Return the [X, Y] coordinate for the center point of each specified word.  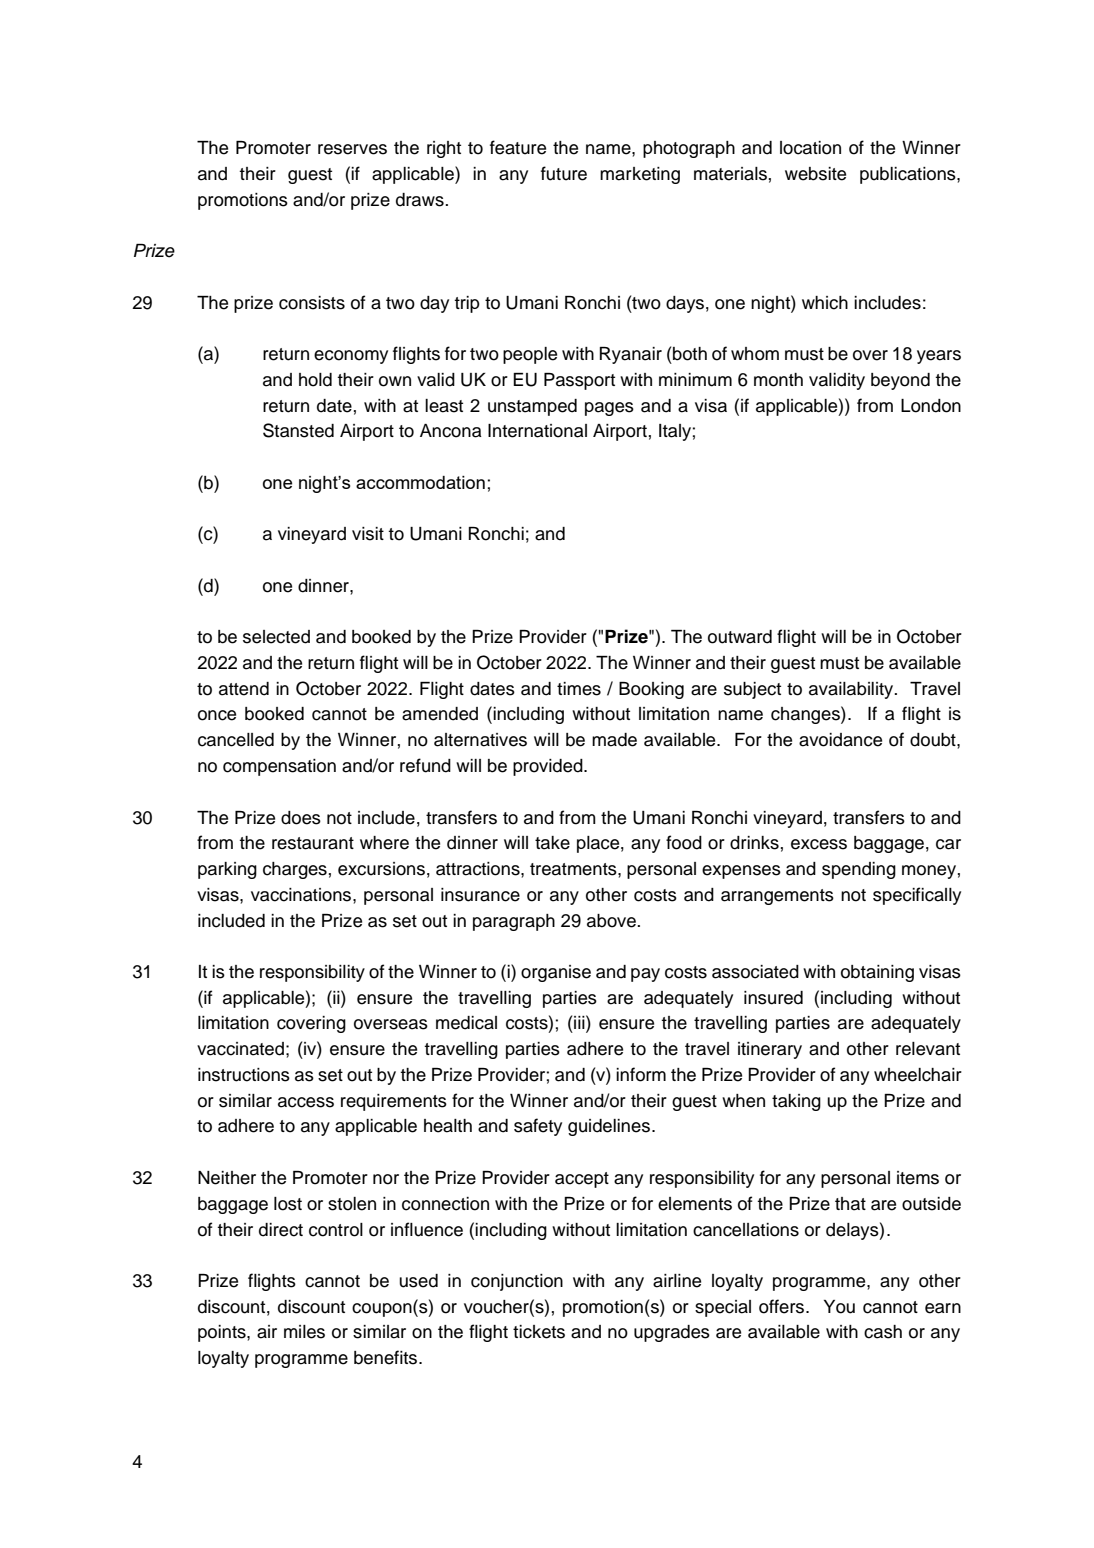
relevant [928, 1049]
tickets [539, 1332]
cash [883, 1332]
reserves [352, 149]
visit [368, 534]
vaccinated [240, 1049]
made [614, 740]
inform [641, 1074]
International [537, 431]
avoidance [840, 740]
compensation [279, 767]
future [564, 173]
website [815, 174]
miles [304, 1332]
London [931, 406]
